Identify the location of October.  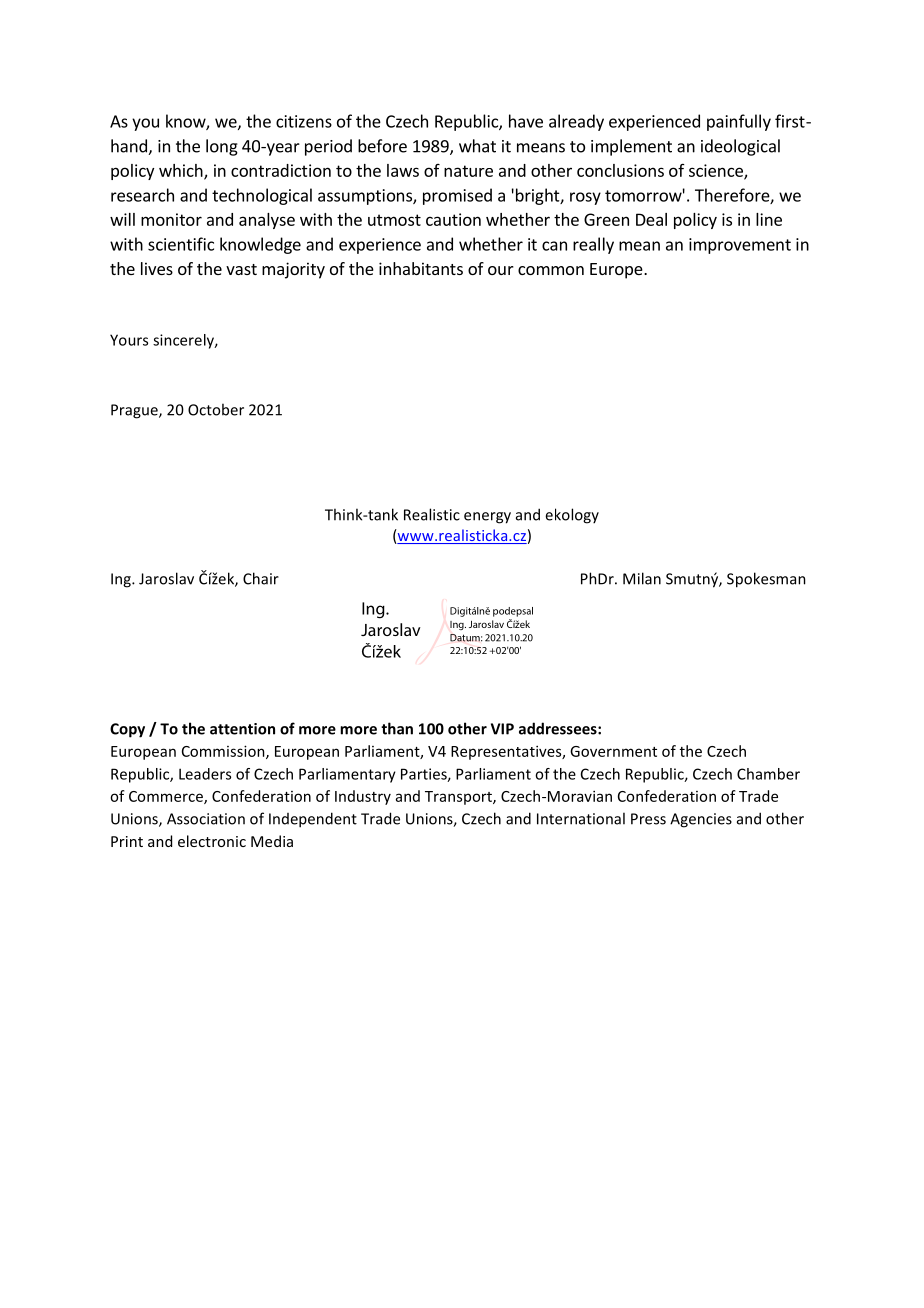
(216, 409).
